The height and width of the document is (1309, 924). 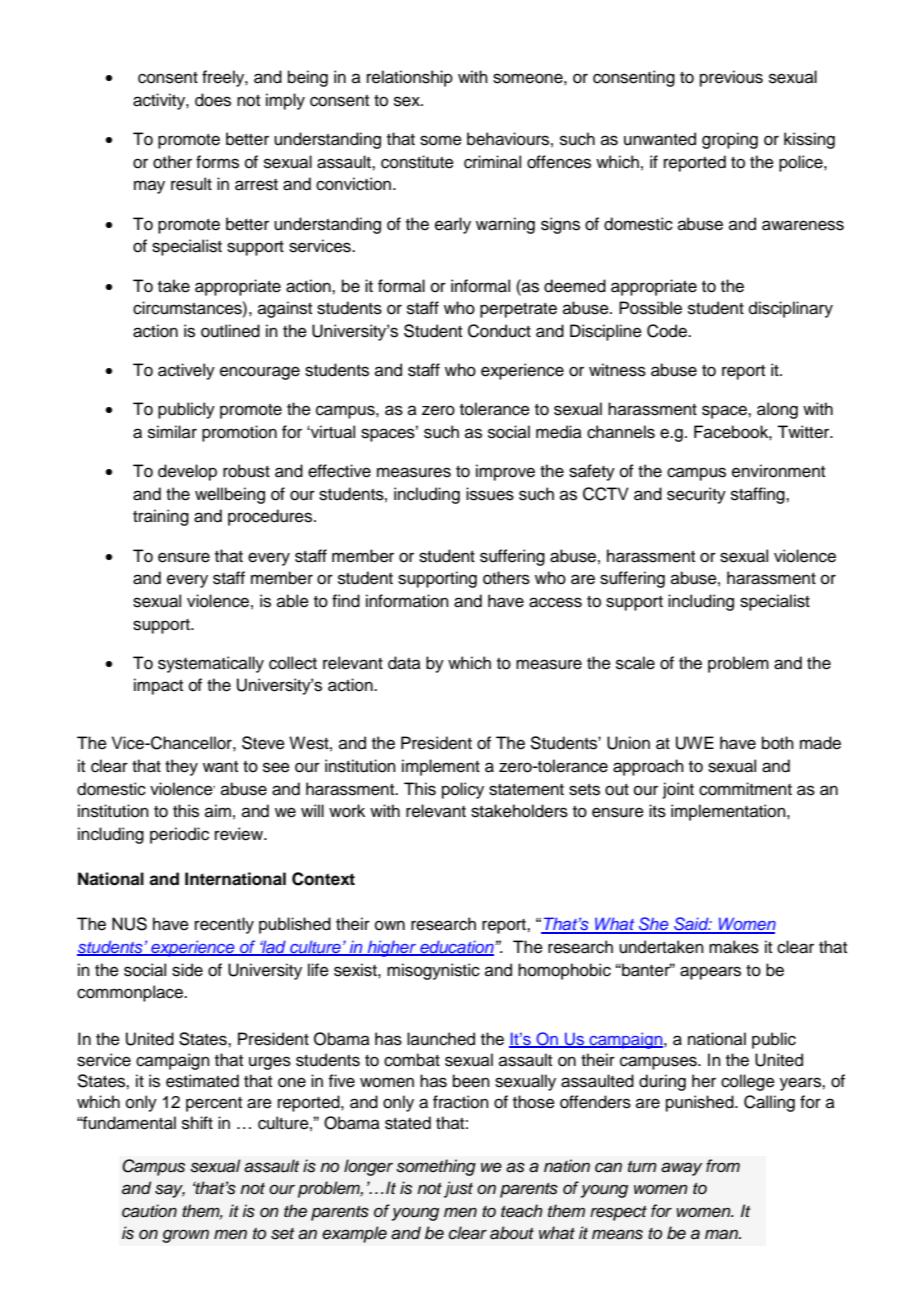 What do you see at coordinates (433, 971) in the document?
I see `misogynistic` at bounding box center [433, 971].
